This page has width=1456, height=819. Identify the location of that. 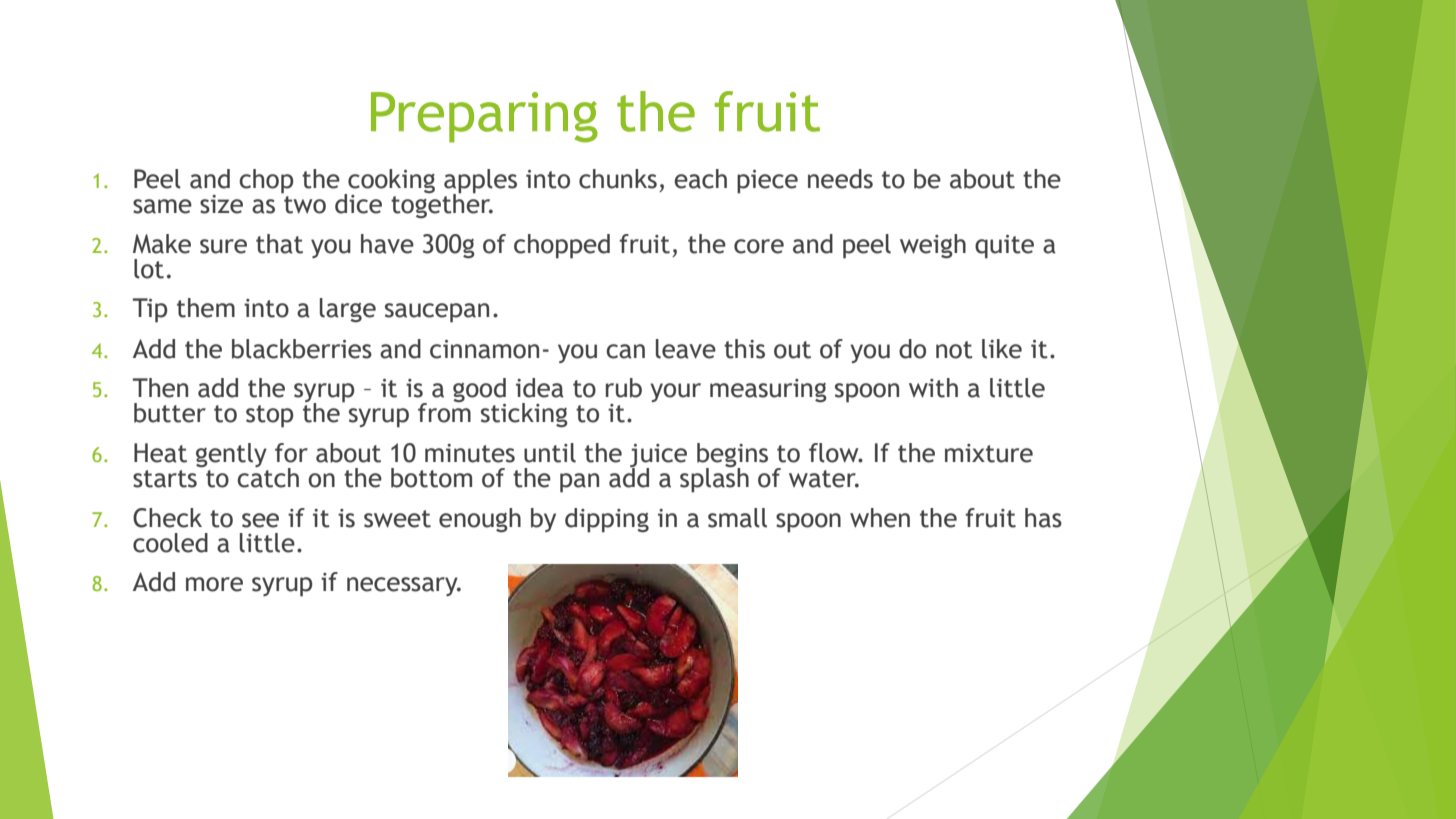
(279, 244).
